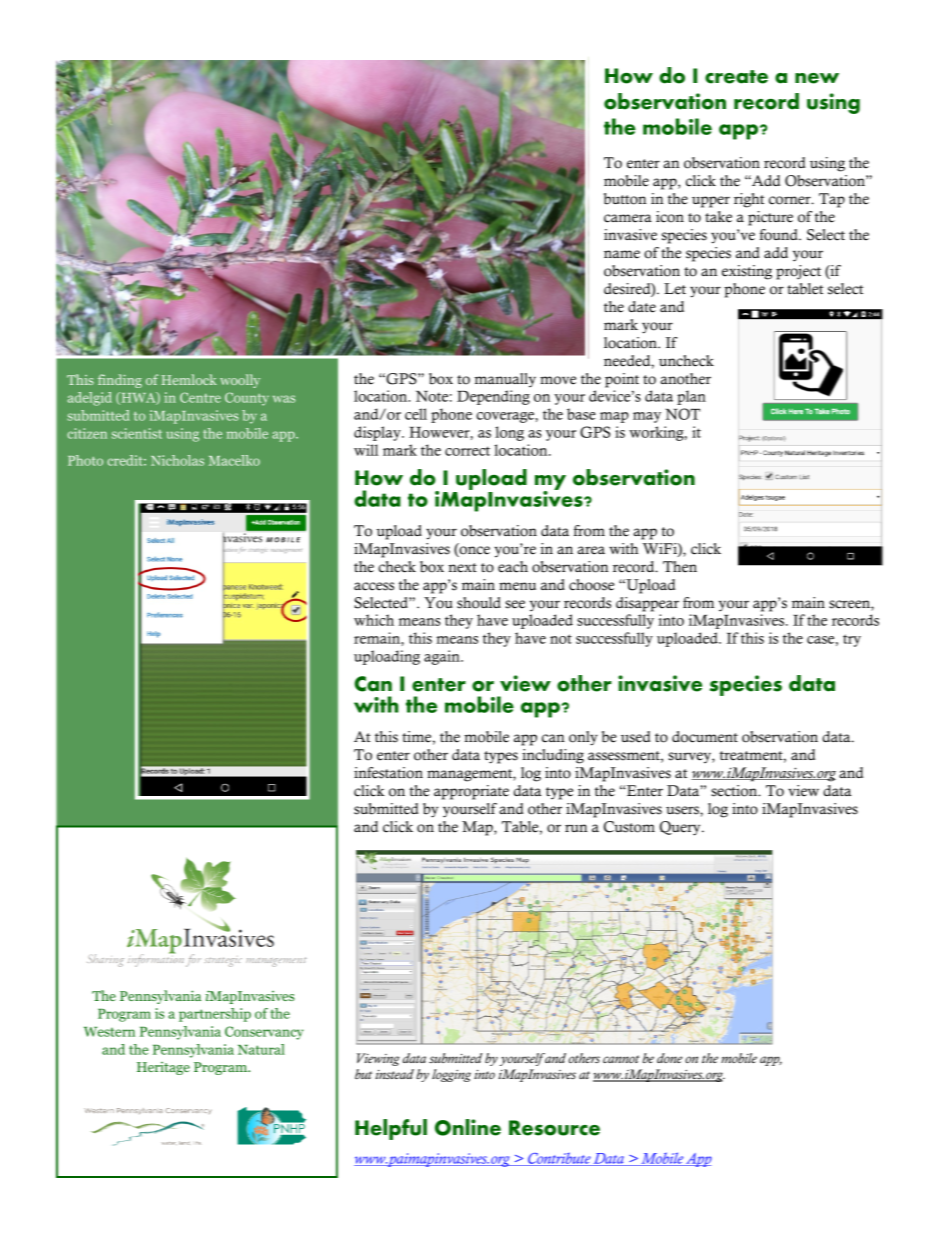 The width and height of the screenshot is (952, 1233). I want to click on try, so click(852, 640).
